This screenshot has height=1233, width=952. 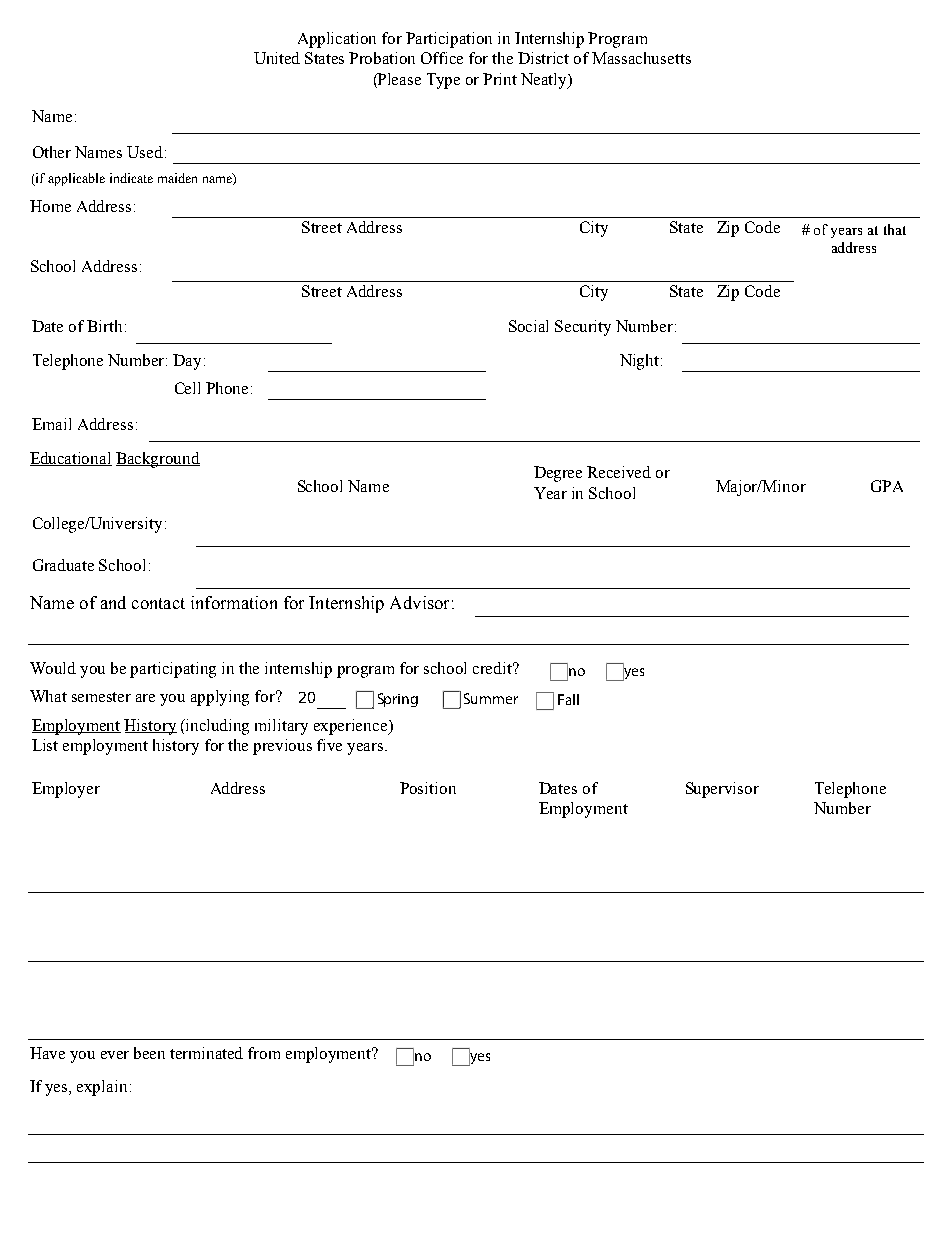 I want to click on Massachusetts, so click(x=641, y=58).
